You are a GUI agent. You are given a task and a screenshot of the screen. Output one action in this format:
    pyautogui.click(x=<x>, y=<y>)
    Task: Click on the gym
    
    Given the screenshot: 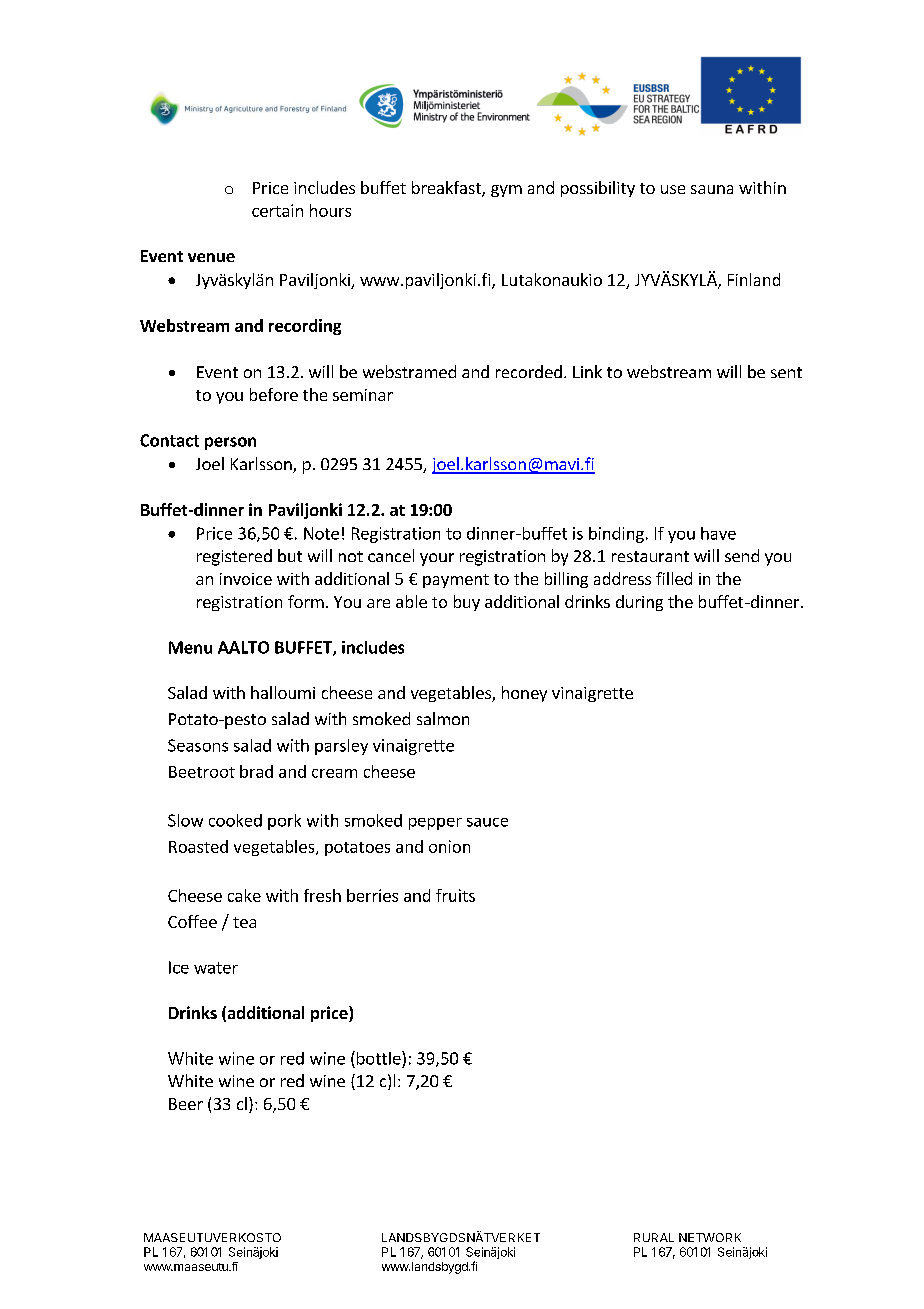 What is the action you would take?
    pyautogui.click(x=506, y=191)
